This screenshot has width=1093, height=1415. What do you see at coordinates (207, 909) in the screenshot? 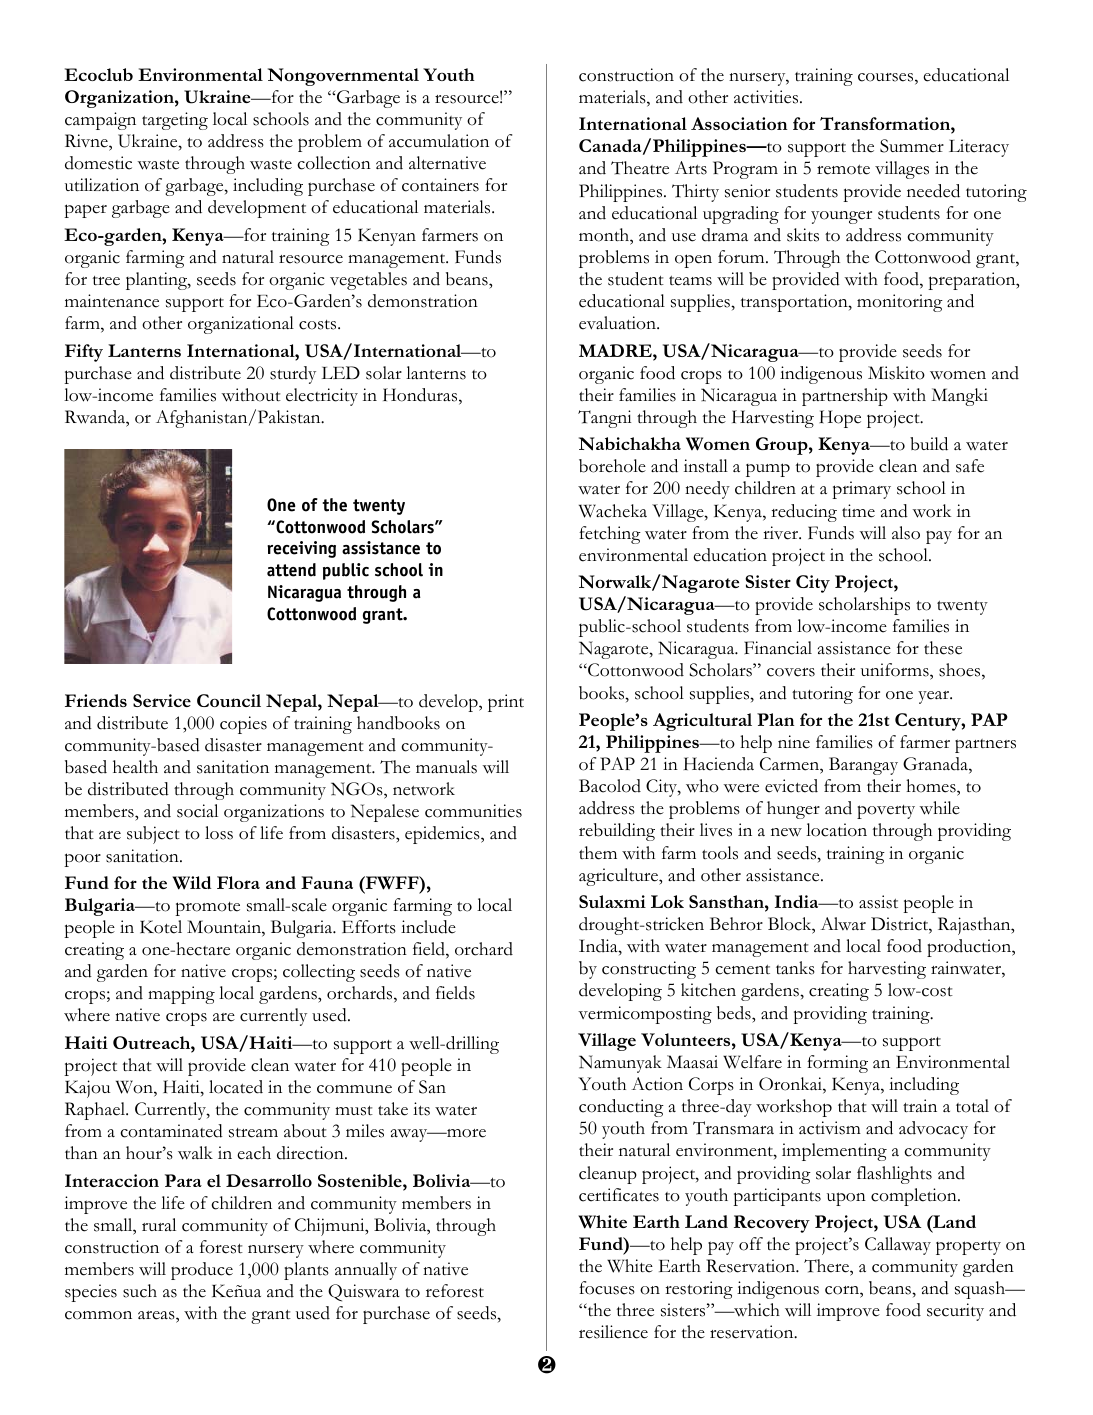
I see `promote` at bounding box center [207, 909].
